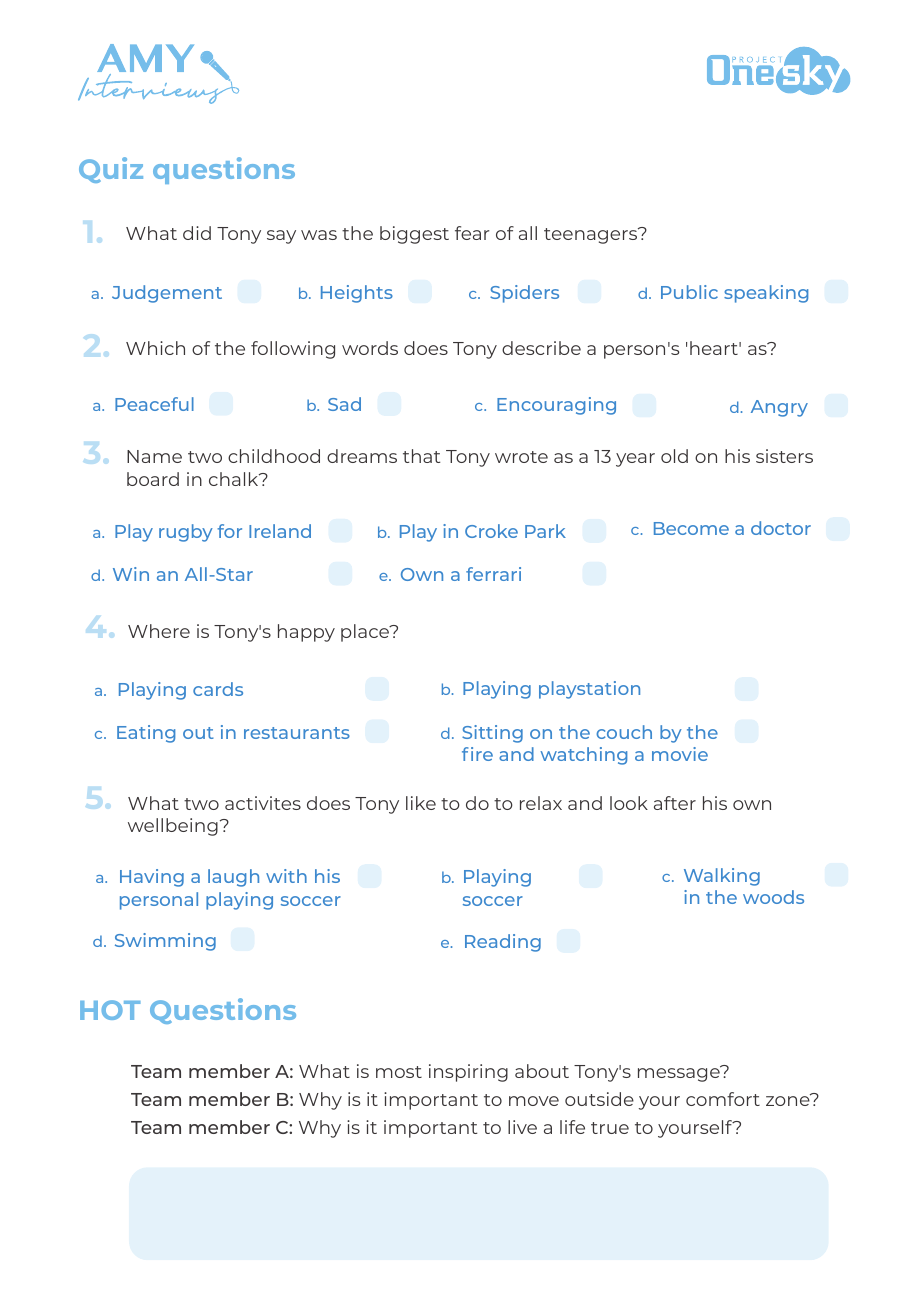 Image resolution: width=924 pixels, height=1308 pixels. Describe the element at coordinates (624, 732) in the screenshot. I see `couch` at that location.
